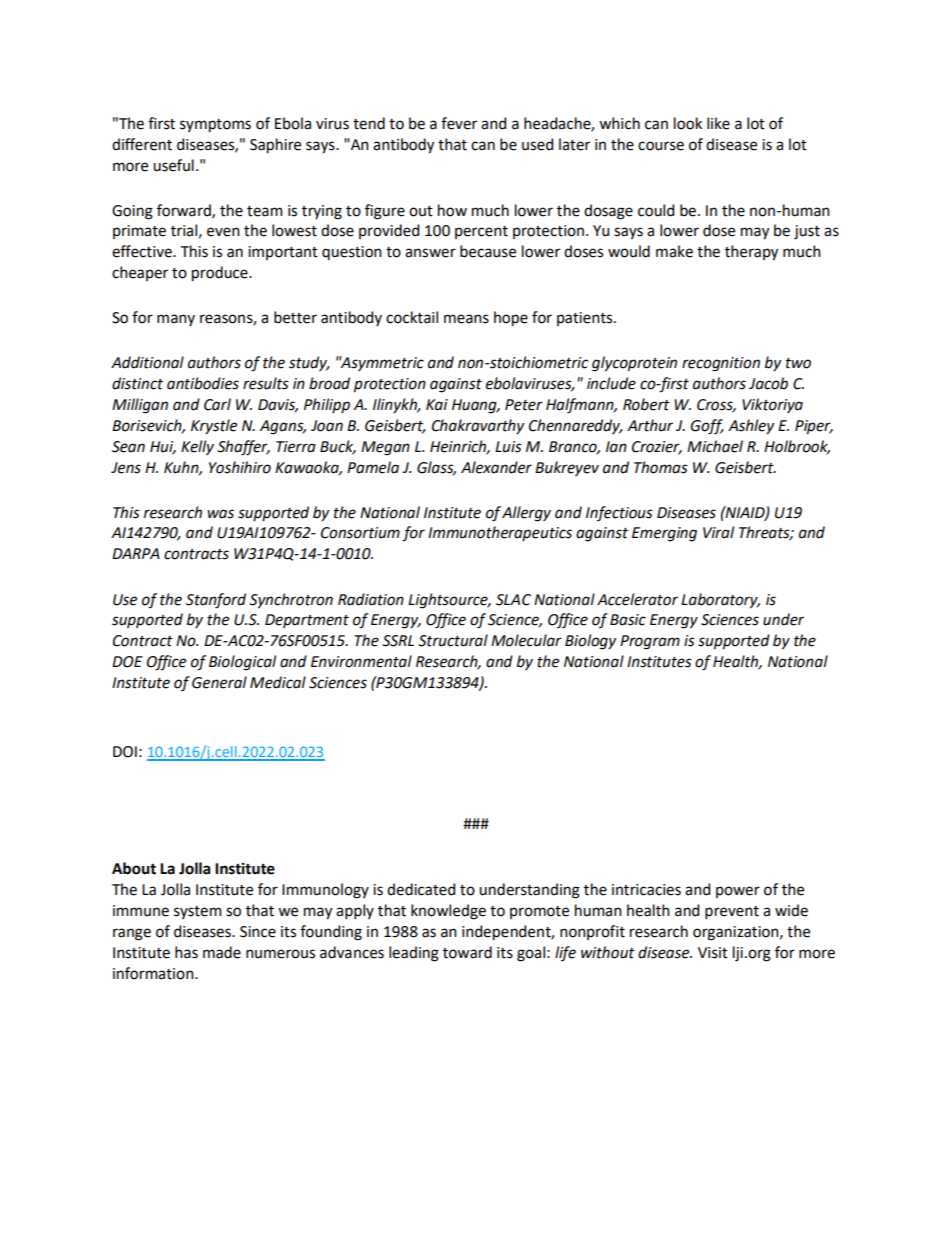 This screenshot has width=952, height=1233. Describe the element at coordinates (222, 952) in the screenshot. I see `made` at that location.
